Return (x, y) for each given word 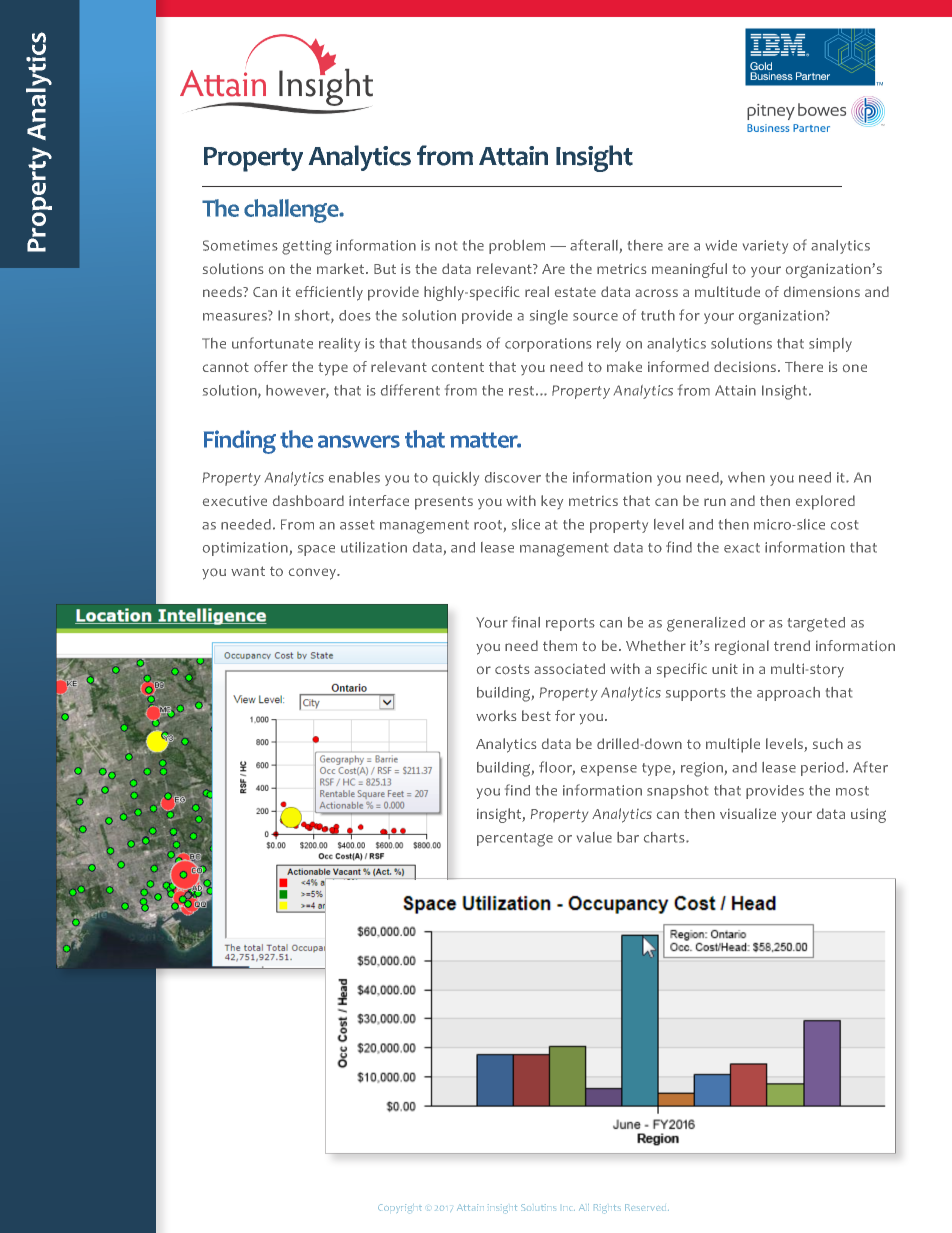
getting (307, 247)
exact (742, 548)
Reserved (647, 1207)
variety (765, 247)
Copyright (400, 1209)
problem (517, 247)
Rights (607, 1209)
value (594, 837)
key (552, 502)
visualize (748, 813)
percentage (515, 840)
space (316, 550)
